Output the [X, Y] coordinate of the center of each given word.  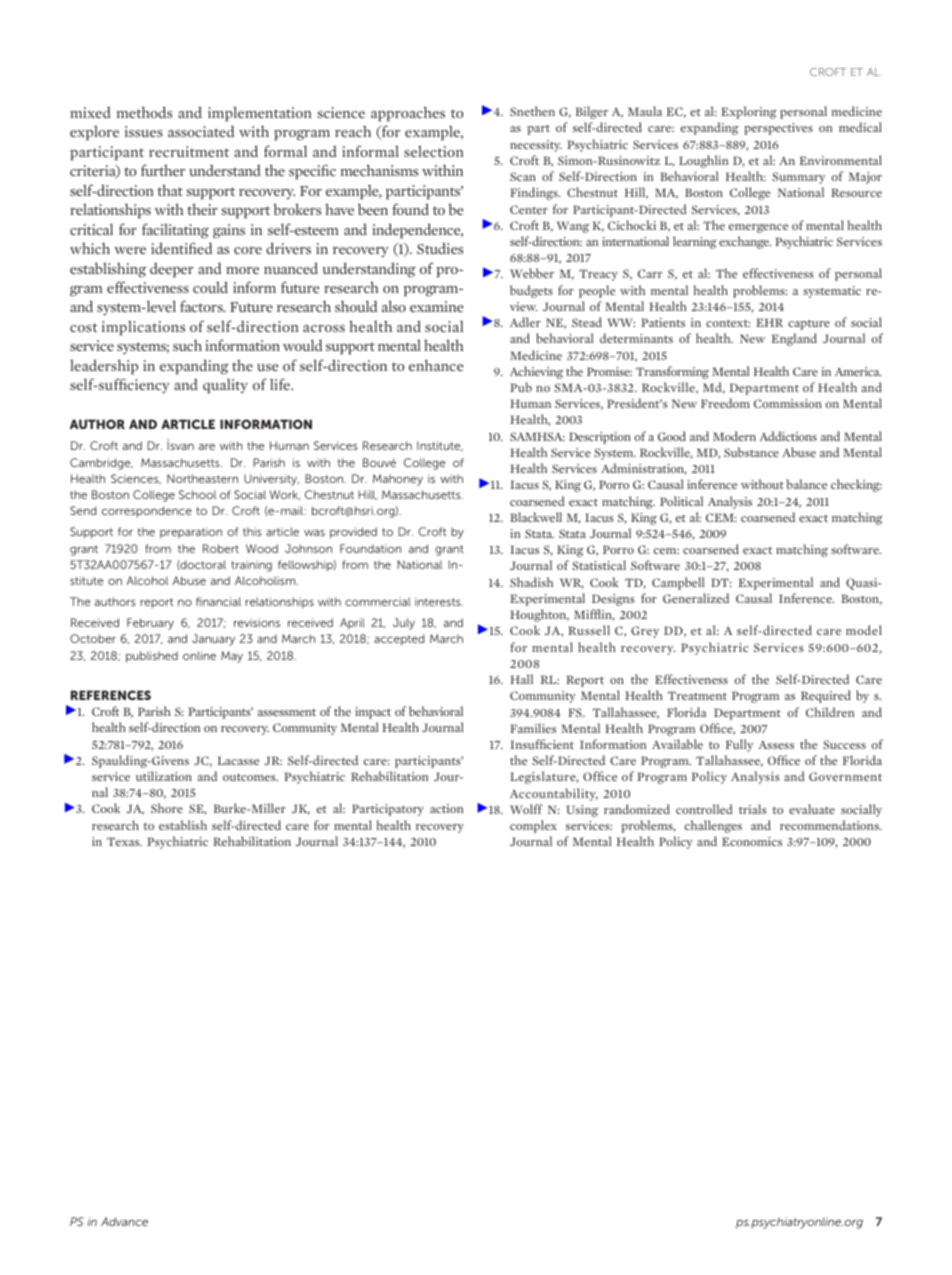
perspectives [778, 129]
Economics [752, 841]
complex [533, 826]
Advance [124, 1221]
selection [434, 151]
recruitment [189, 151]
